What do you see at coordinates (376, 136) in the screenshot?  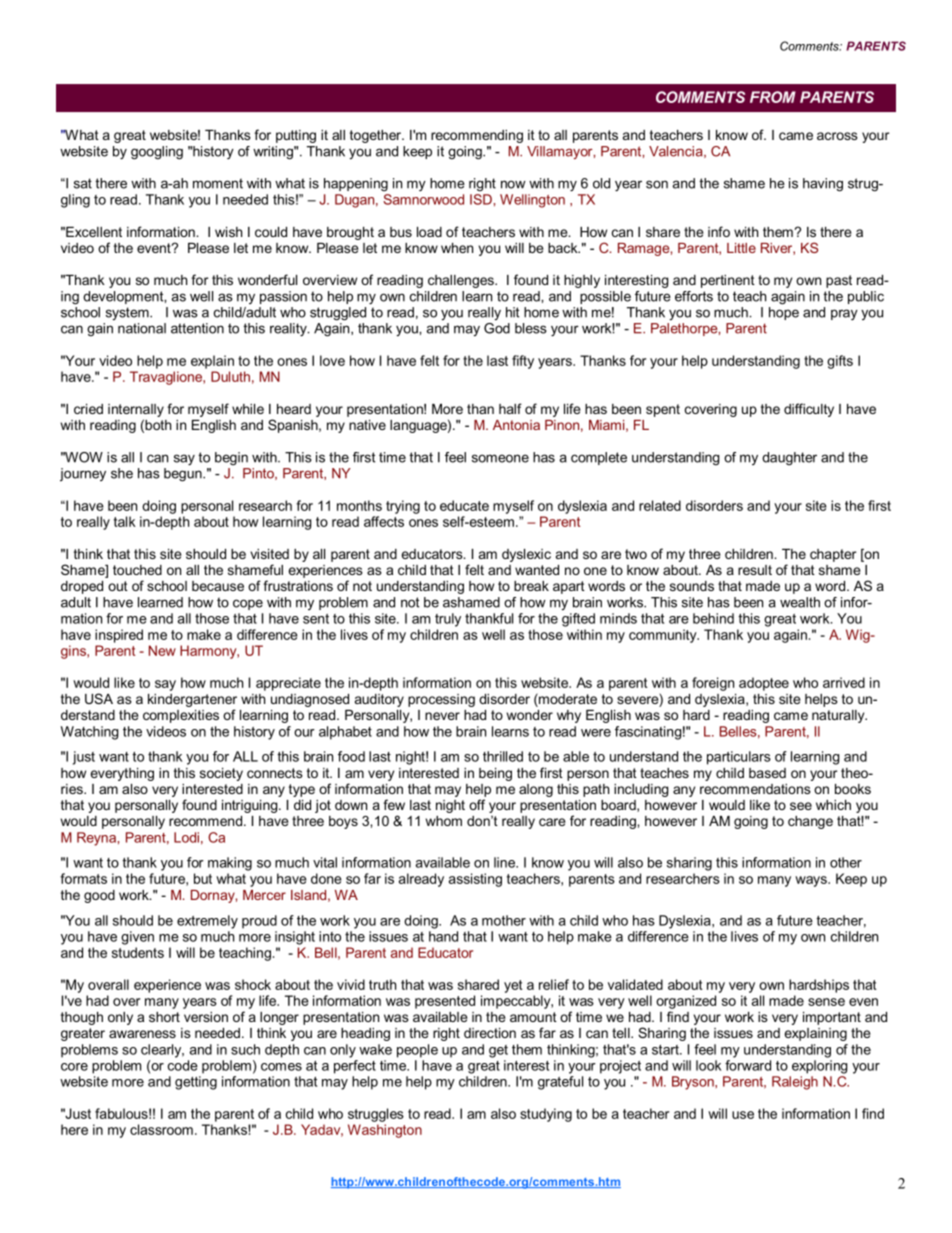 I see `together` at bounding box center [376, 136].
